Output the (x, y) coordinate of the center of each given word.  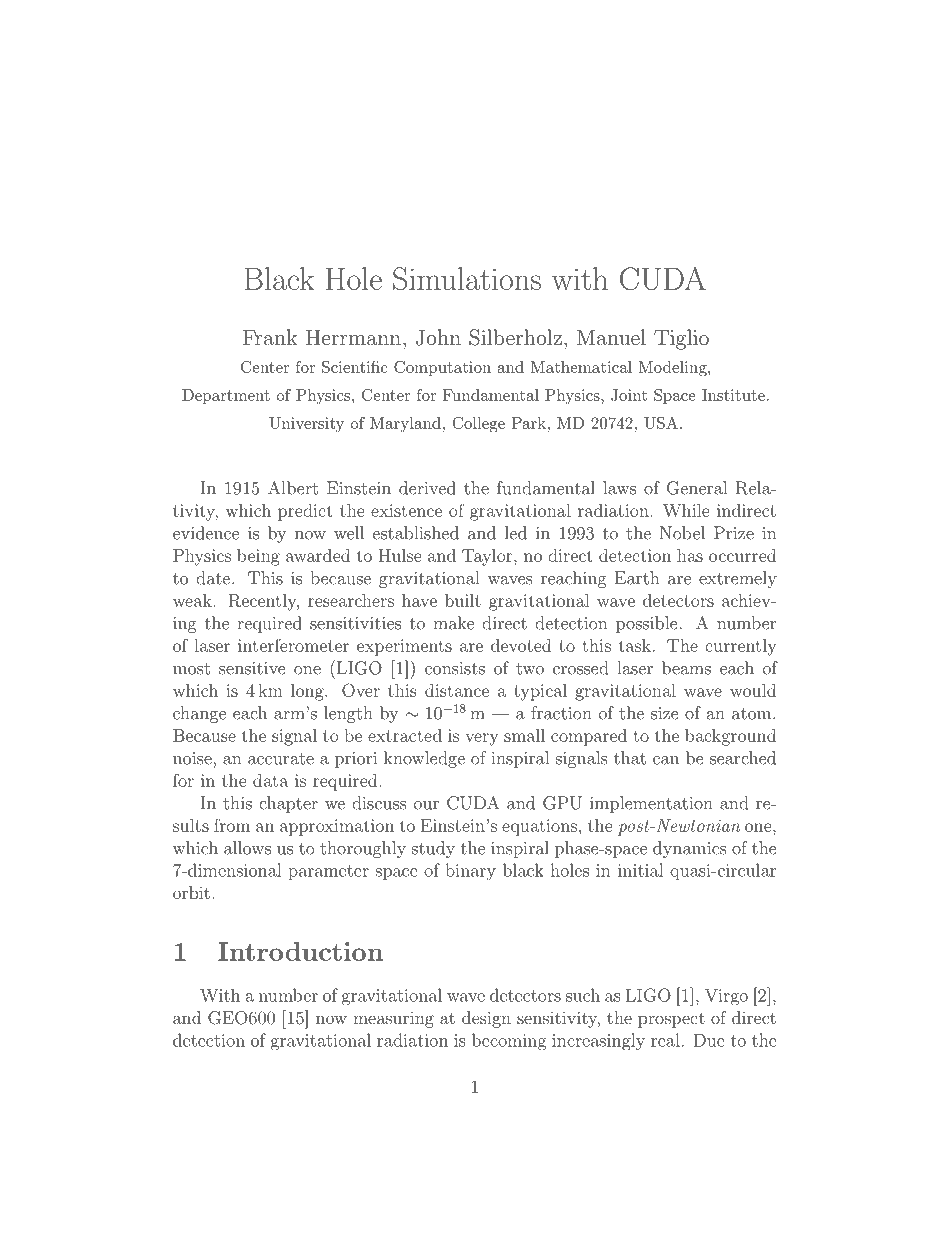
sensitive (252, 668)
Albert (293, 488)
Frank (270, 337)
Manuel (611, 337)
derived (427, 488)
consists (455, 668)
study (433, 849)
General (697, 488)
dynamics (689, 849)
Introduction (300, 951)
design (486, 1019)
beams (686, 668)
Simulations (467, 279)
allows (247, 848)
